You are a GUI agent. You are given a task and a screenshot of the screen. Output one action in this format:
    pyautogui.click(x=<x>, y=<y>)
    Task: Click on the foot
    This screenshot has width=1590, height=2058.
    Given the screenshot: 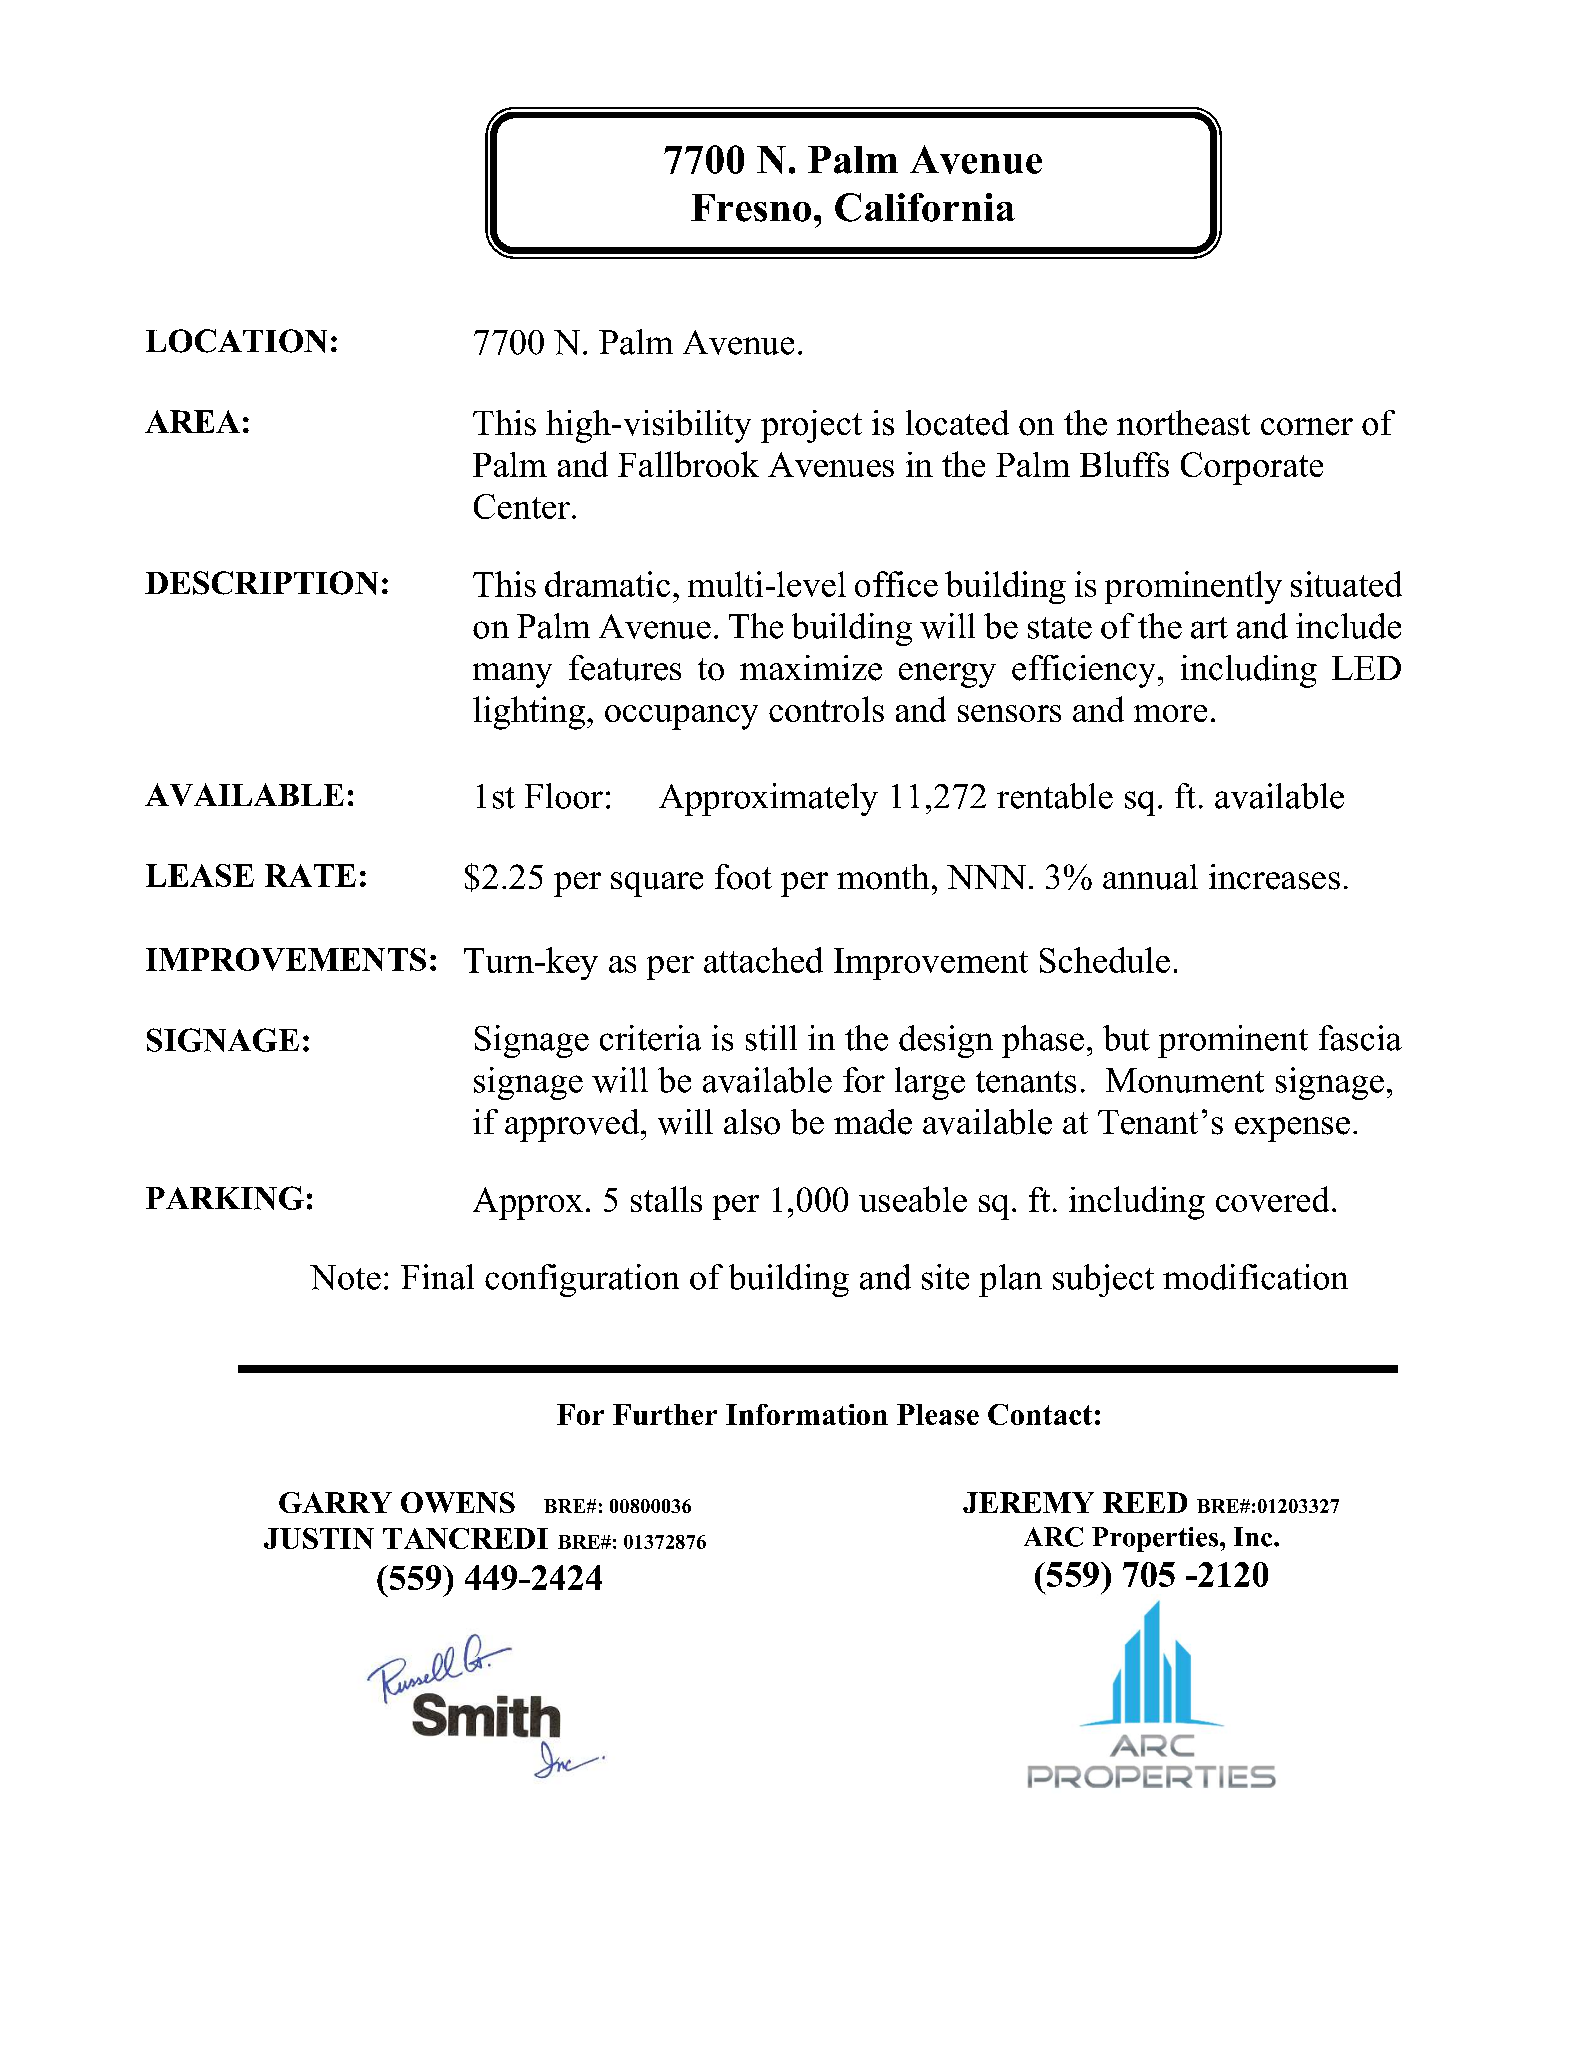 What is the action you would take?
    pyautogui.click(x=743, y=877)
